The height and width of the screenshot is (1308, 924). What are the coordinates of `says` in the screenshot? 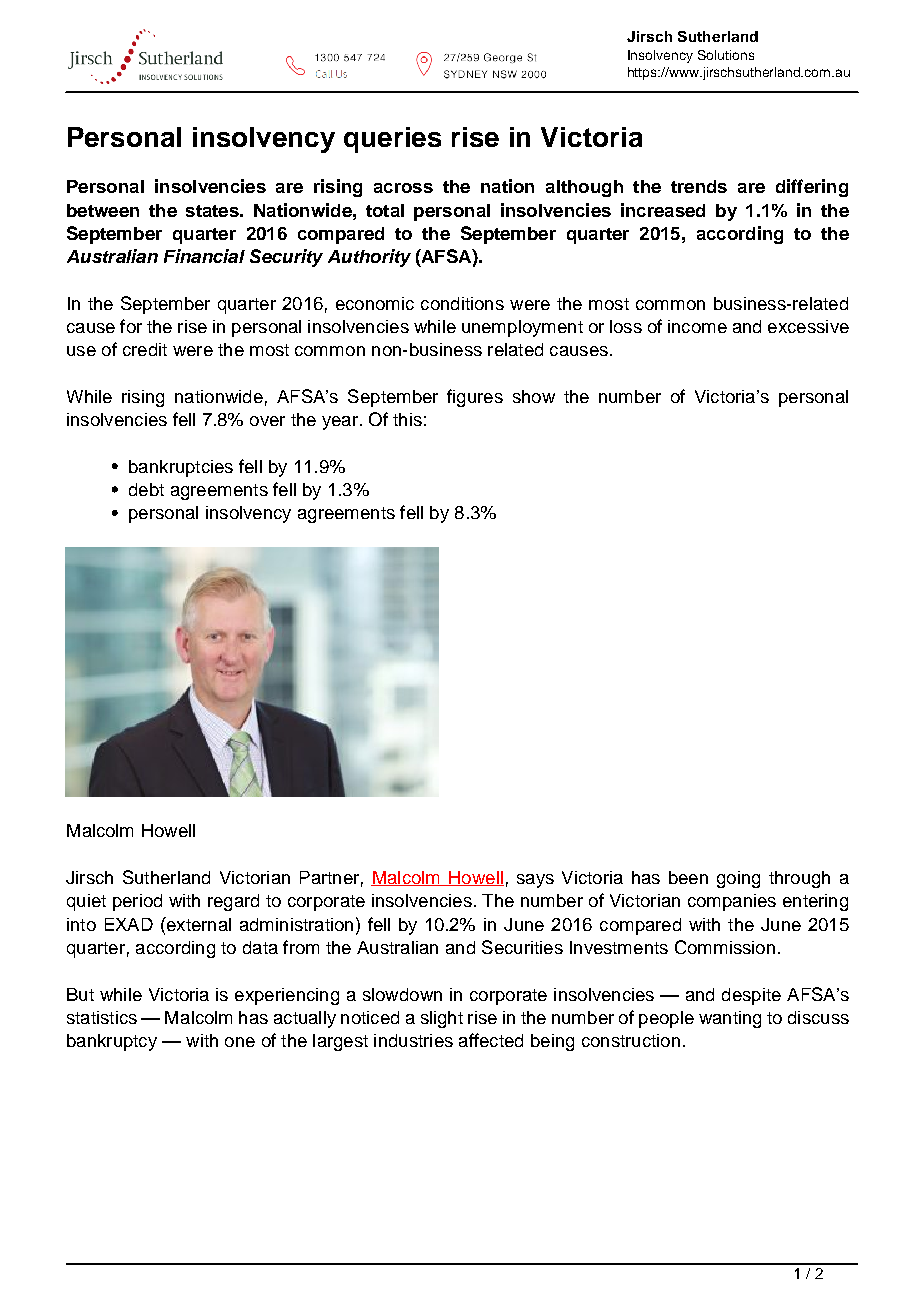 It's located at (535, 881).
